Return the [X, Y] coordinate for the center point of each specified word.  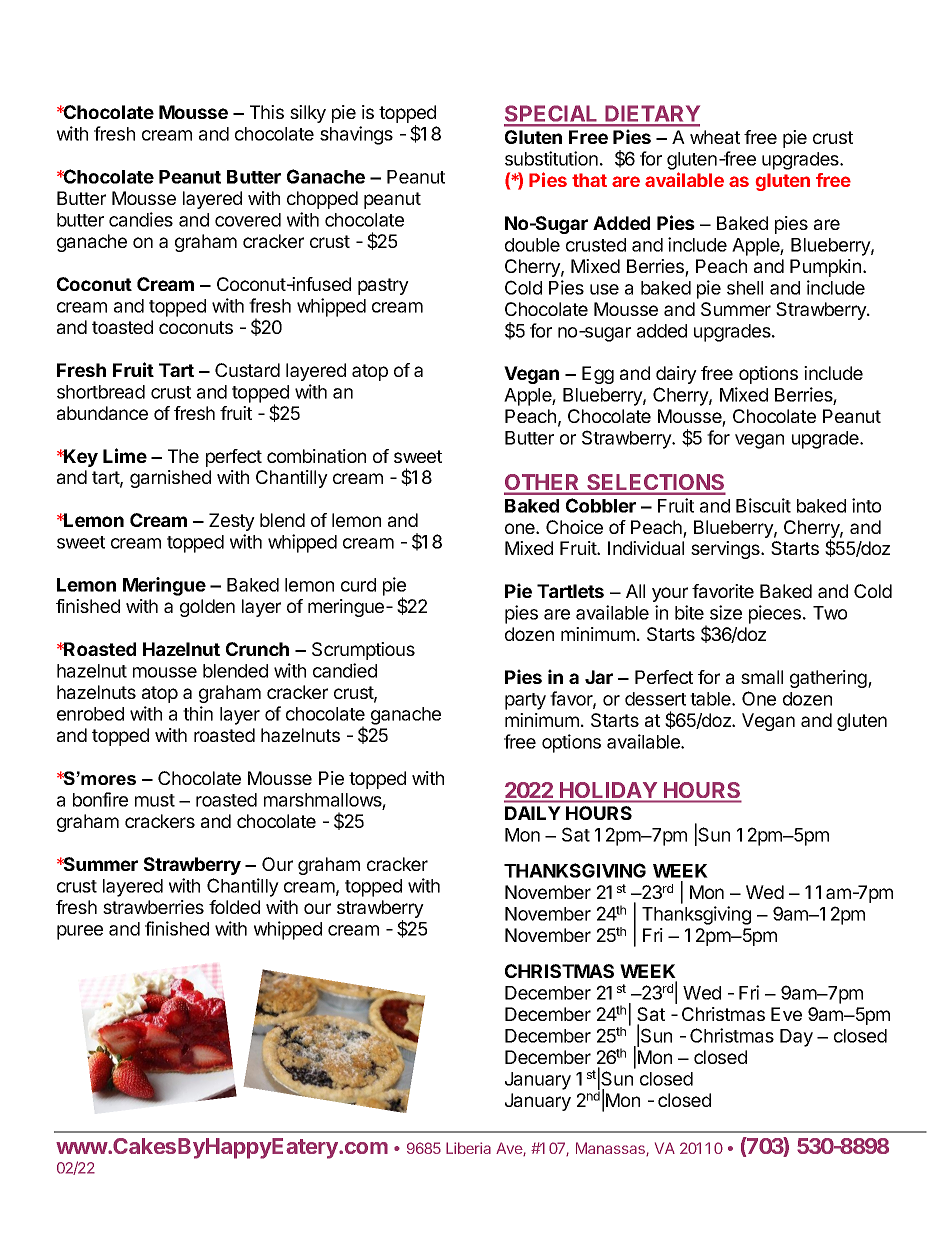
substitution [551, 158]
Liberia [468, 1148]
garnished [170, 479]
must [155, 800]
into [866, 505]
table [711, 699]
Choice [574, 527]
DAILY [533, 813]
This [267, 112]
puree [80, 932]
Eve [786, 1014]
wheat [715, 137]
